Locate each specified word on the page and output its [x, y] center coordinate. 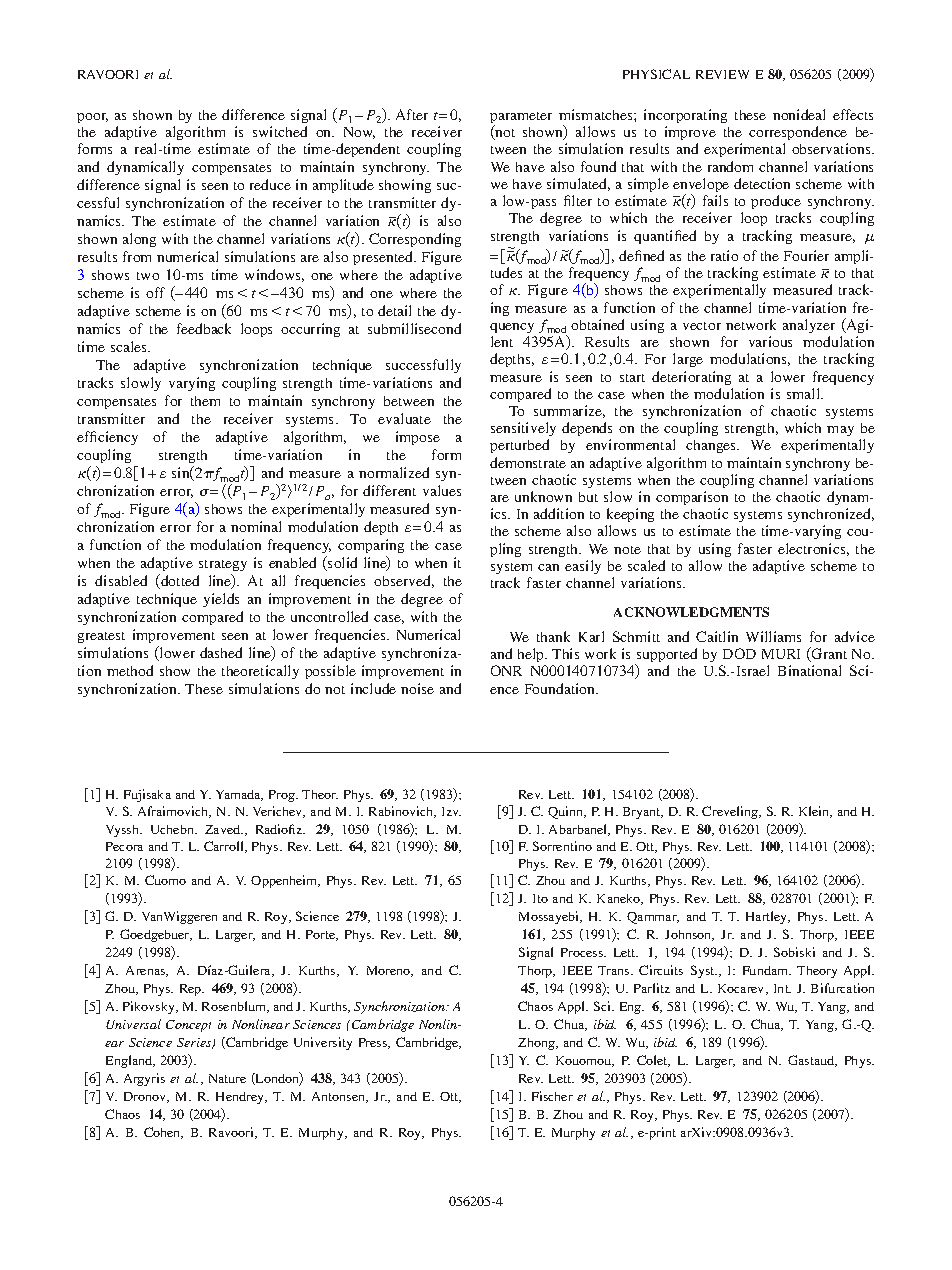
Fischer [552, 1096]
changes [712, 446]
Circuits [661, 970]
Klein [815, 812]
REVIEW [722, 74]
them [205, 401]
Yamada [239, 795]
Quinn [567, 812]
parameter [521, 119]
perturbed [519, 446]
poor [92, 118]
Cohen [163, 1133]
